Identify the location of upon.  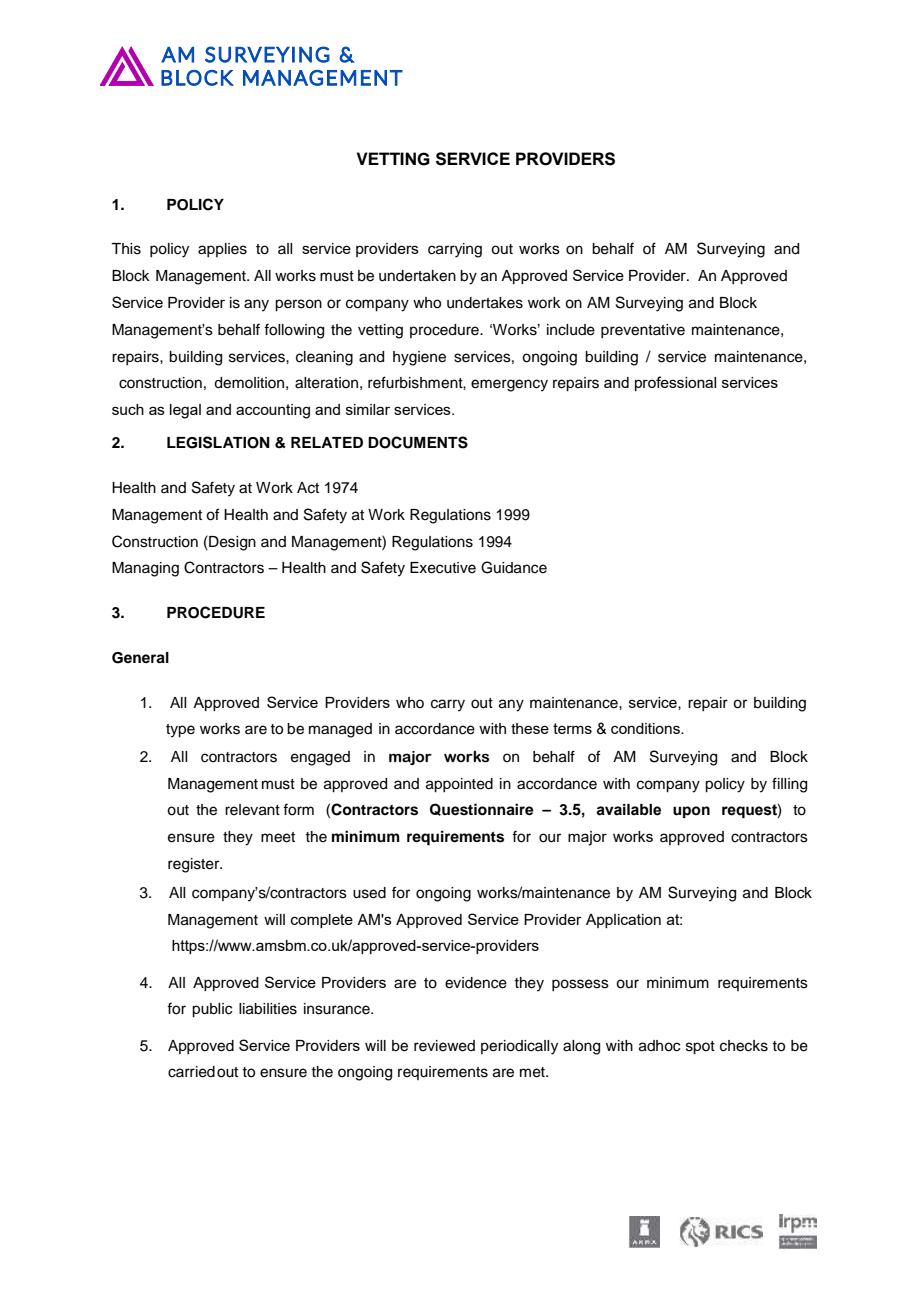
(691, 812).
